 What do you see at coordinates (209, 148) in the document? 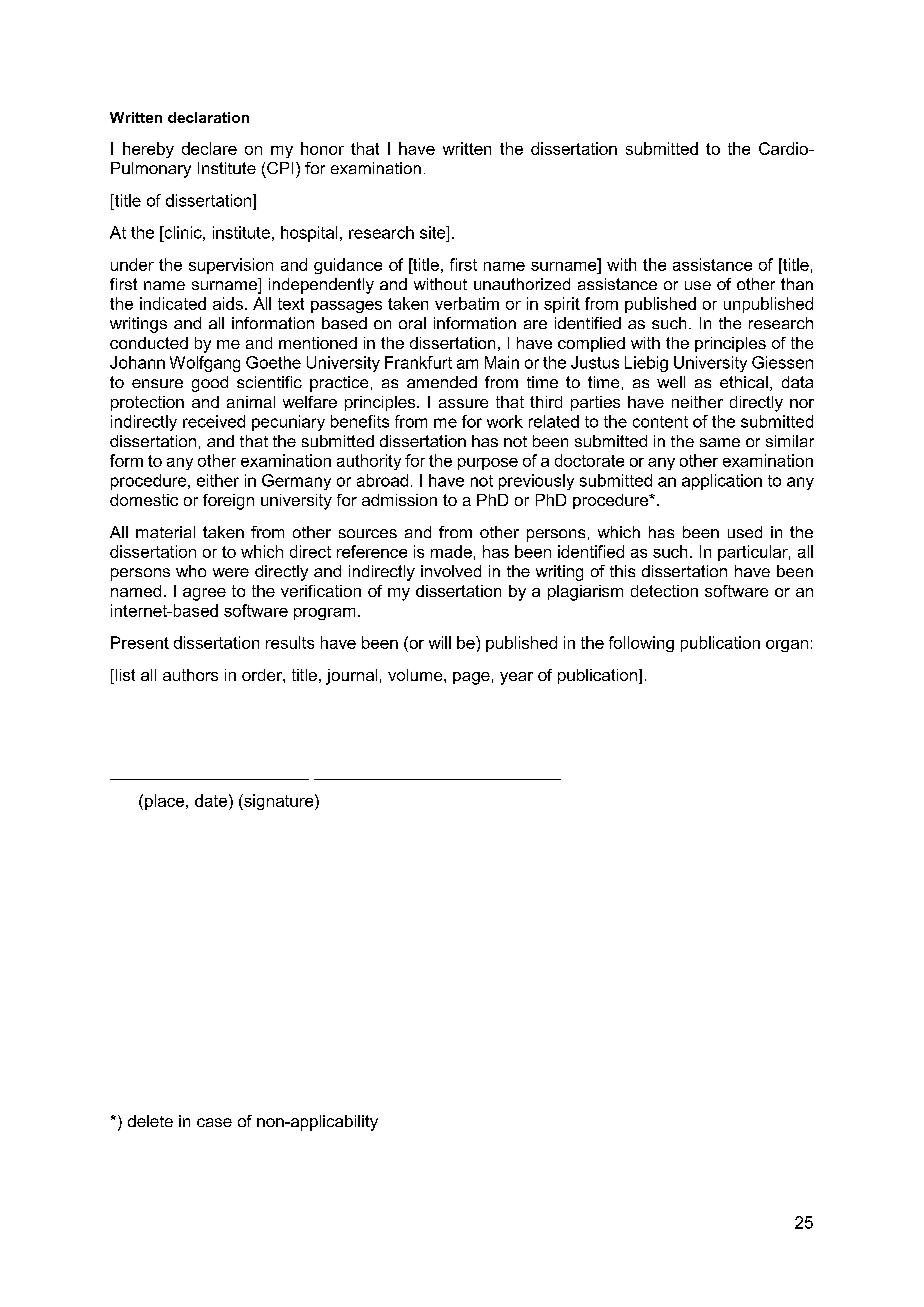
I see `declare` at bounding box center [209, 148].
